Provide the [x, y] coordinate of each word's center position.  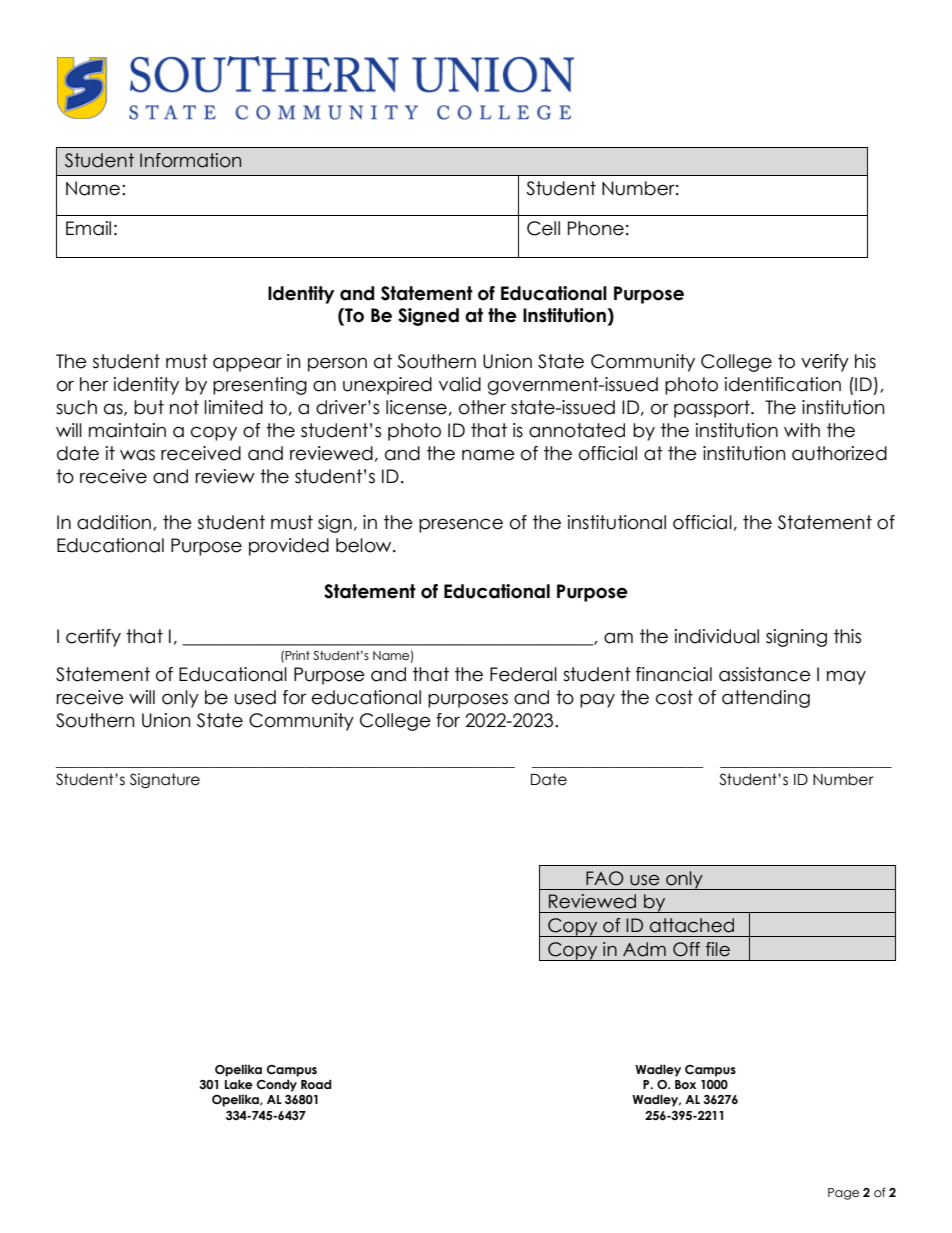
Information [190, 160]
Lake [239, 1084]
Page [843, 1194]
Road [316, 1084]
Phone [596, 228]
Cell [543, 228]
